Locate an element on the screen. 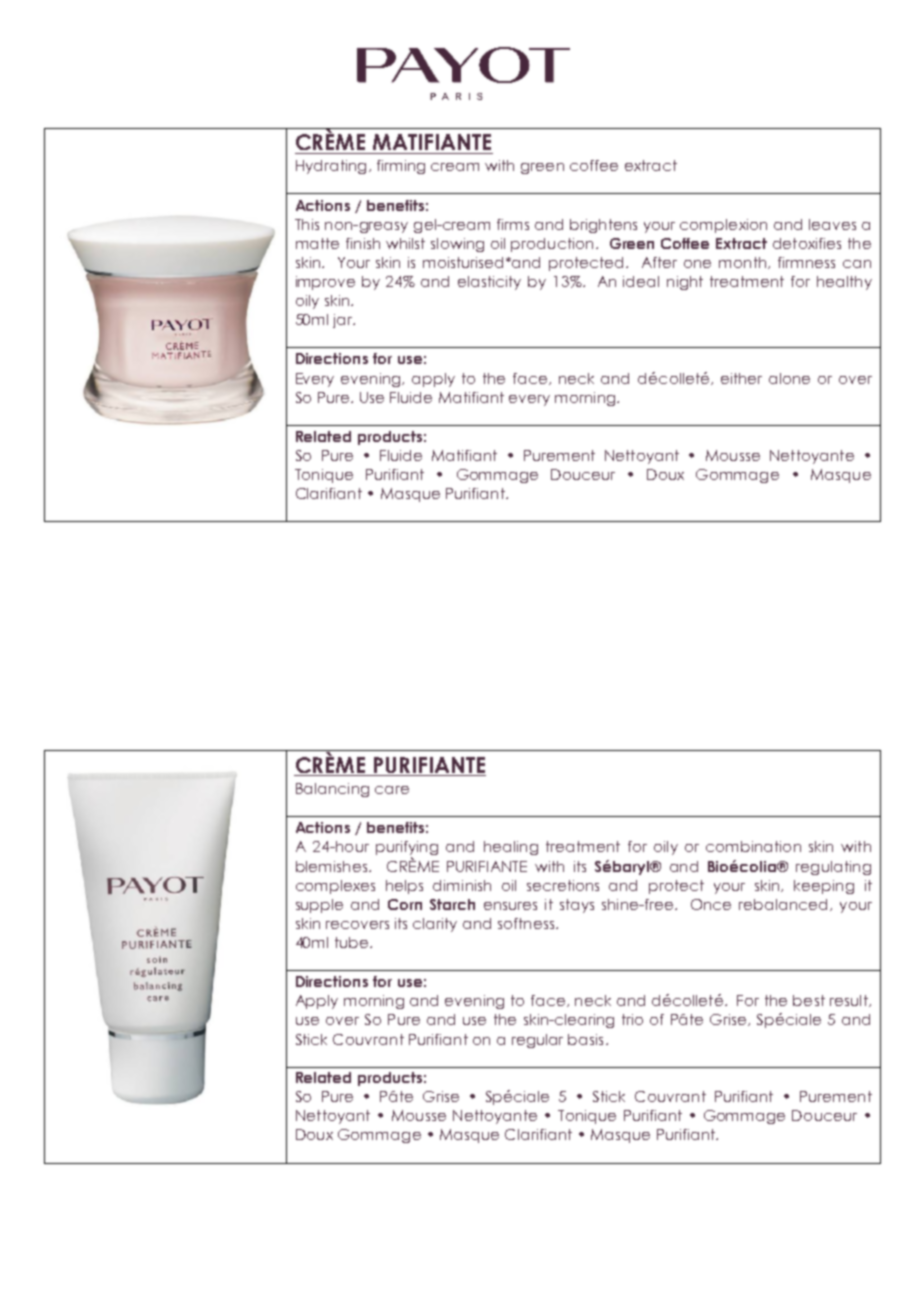  firming is located at coordinates (401, 167).
